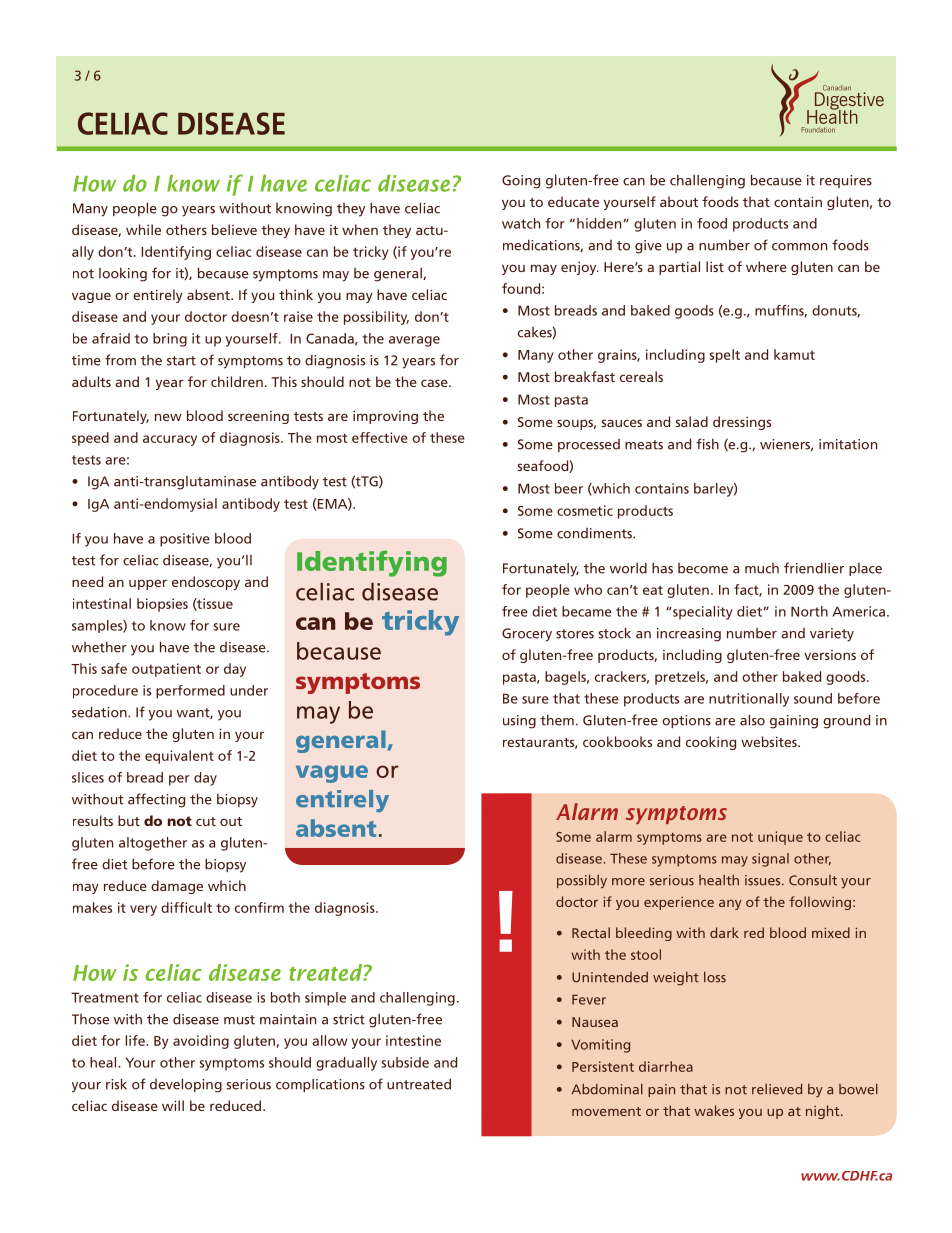  What do you see at coordinates (166, 670) in the screenshot?
I see `outpatient` at bounding box center [166, 670].
